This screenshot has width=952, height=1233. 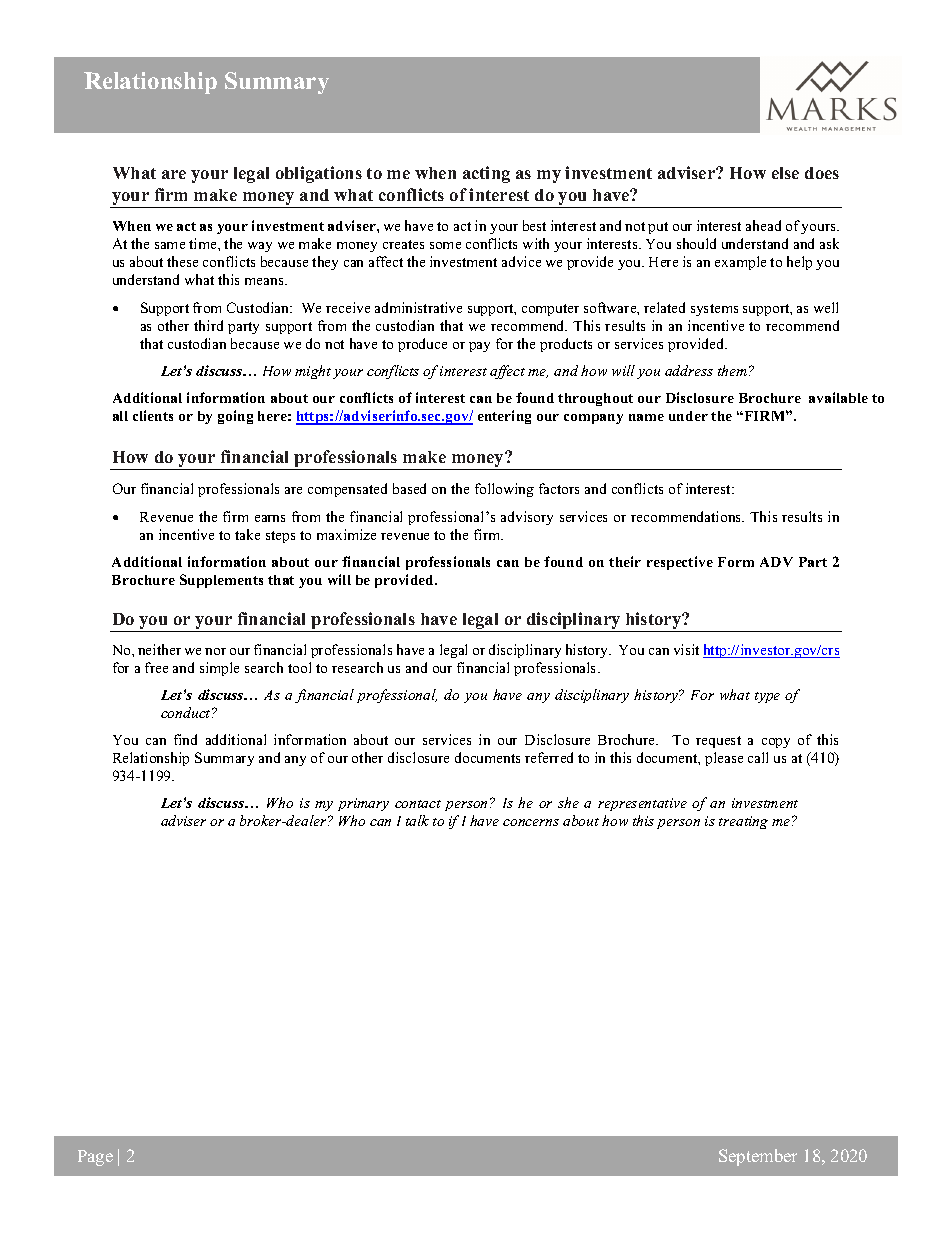 What do you see at coordinates (156, 667) in the screenshot?
I see `free` at bounding box center [156, 667].
